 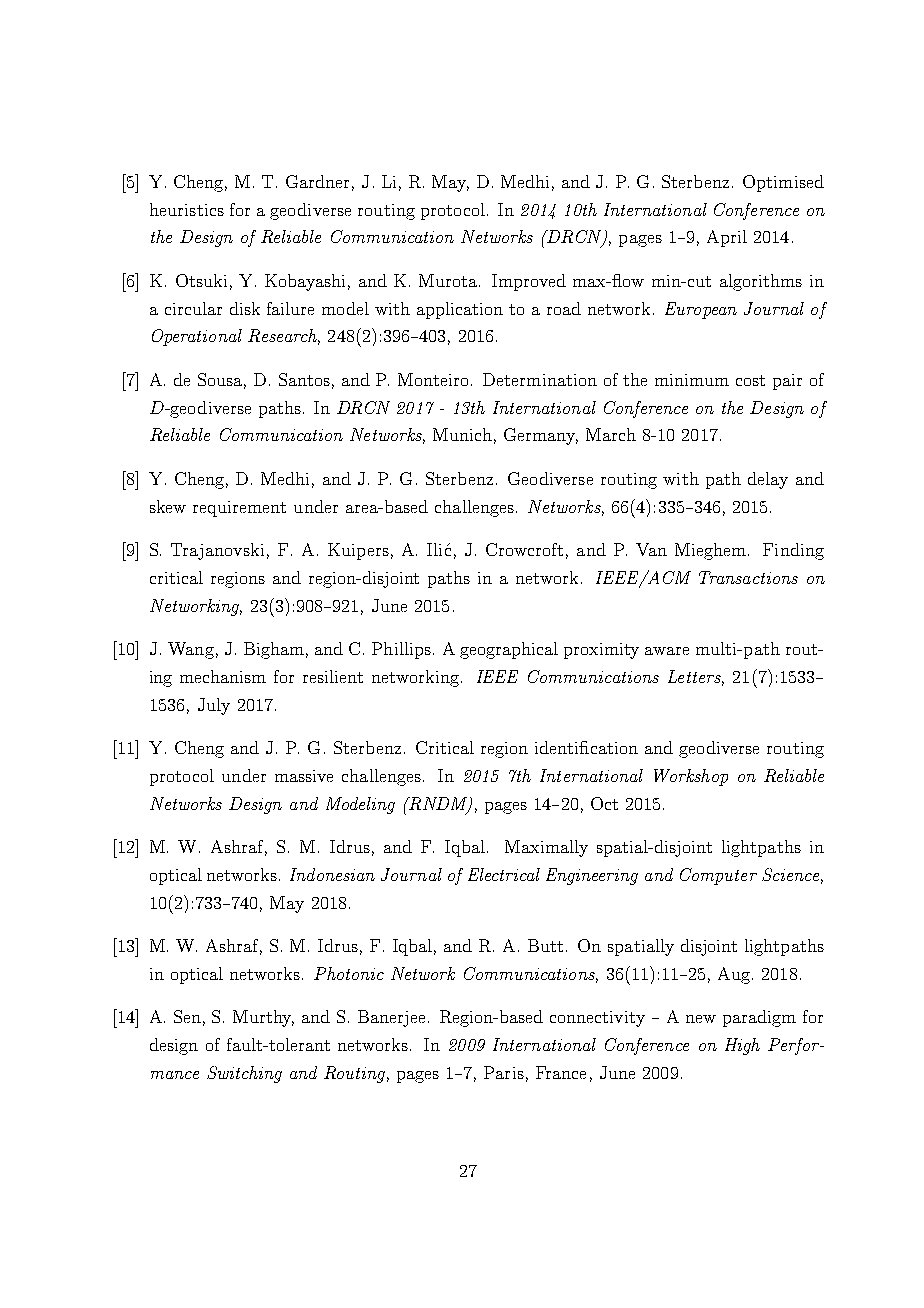 I want to click on Murthy, so click(x=263, y=1018).
